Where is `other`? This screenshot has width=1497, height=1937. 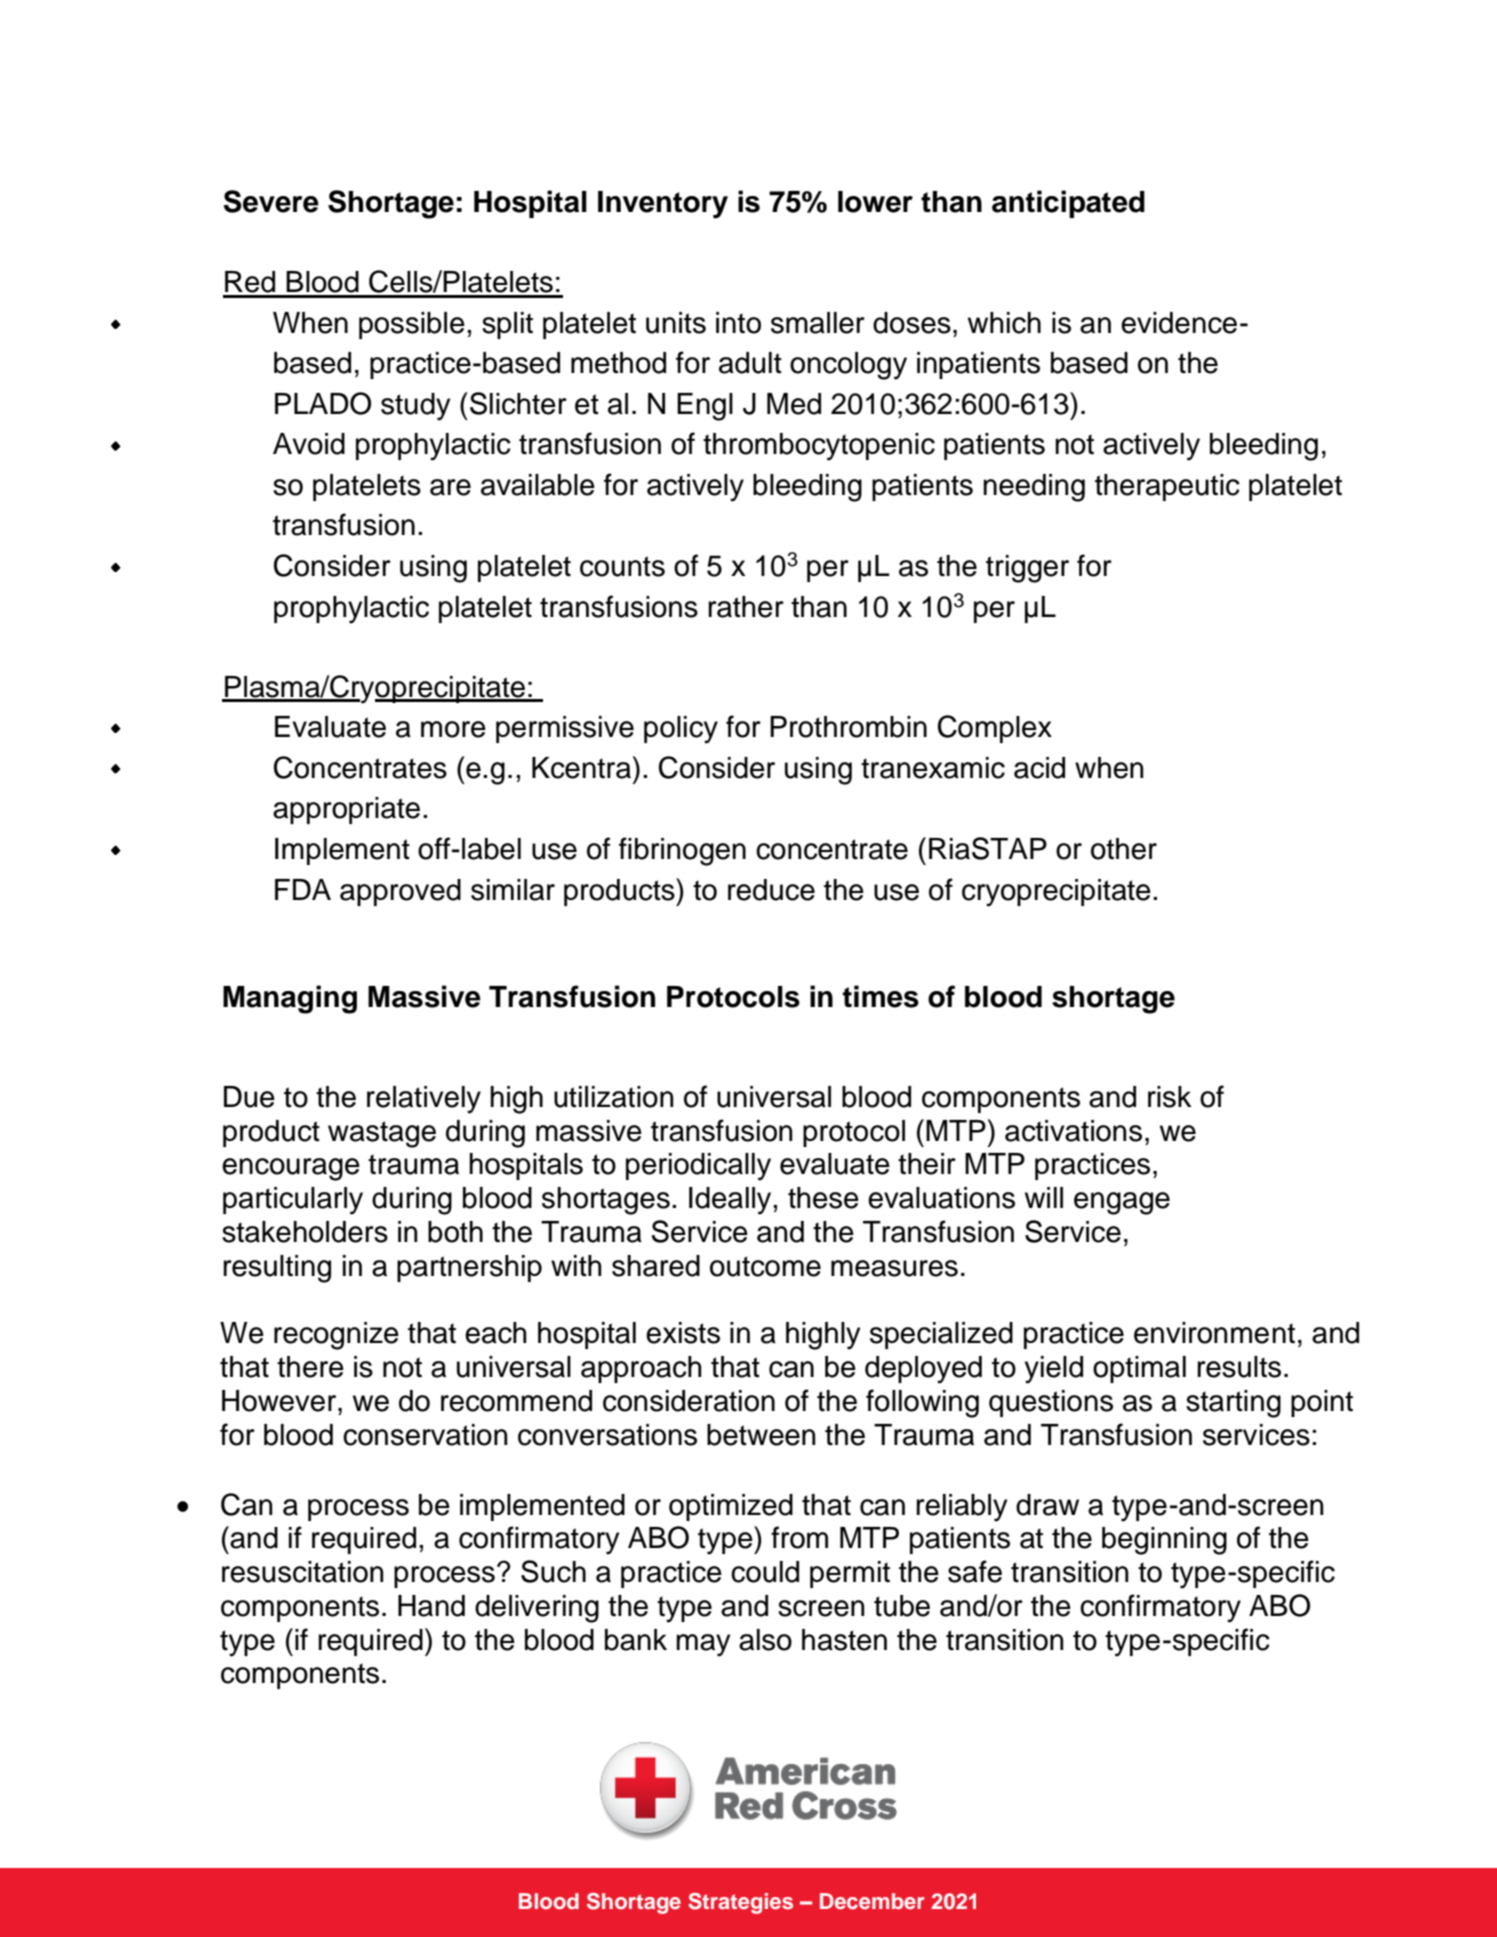
other is located at coordinates (1124, 849).
